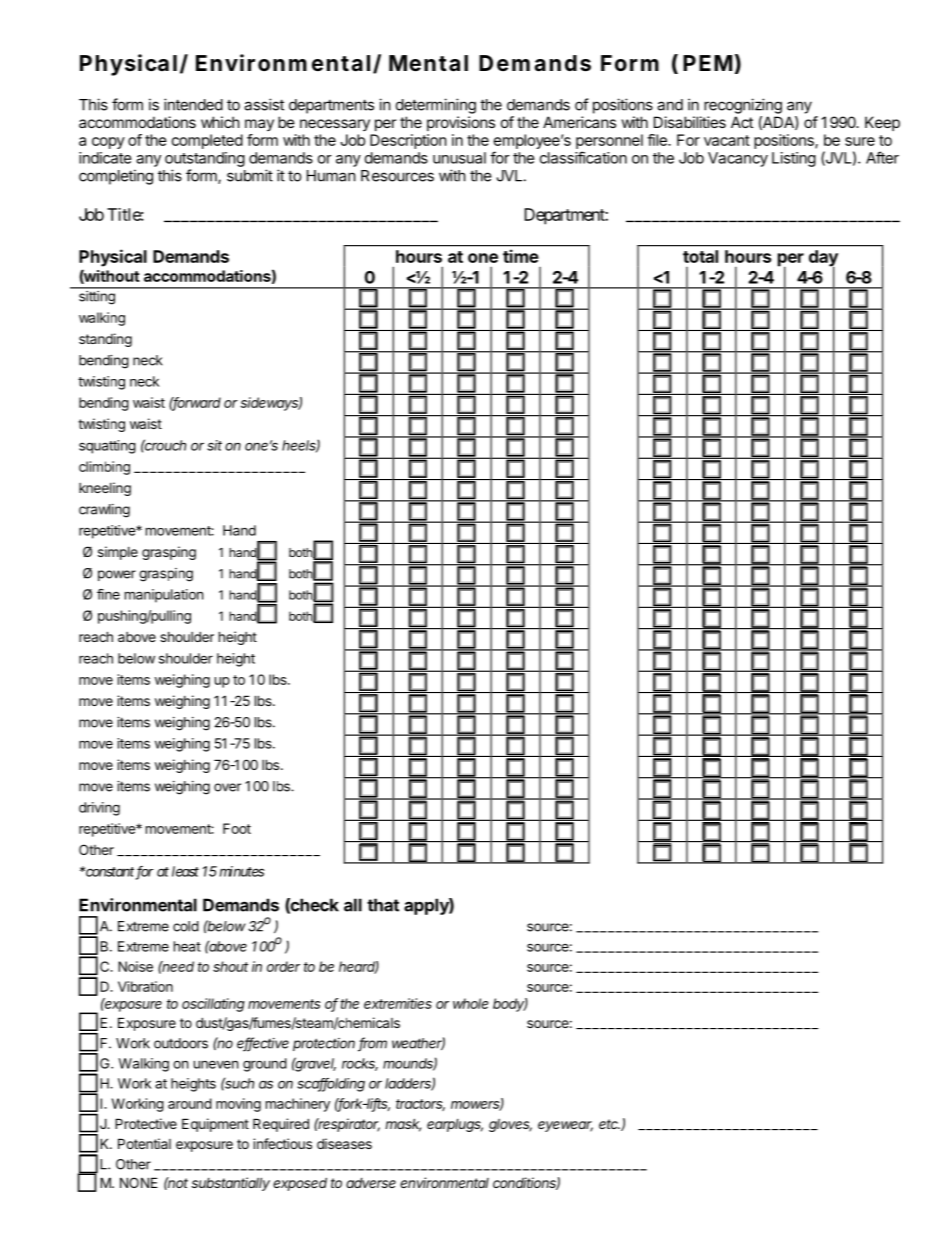  Describe the element at coordinates (215, 1125) in the image. I see `Equipment` at that location.
